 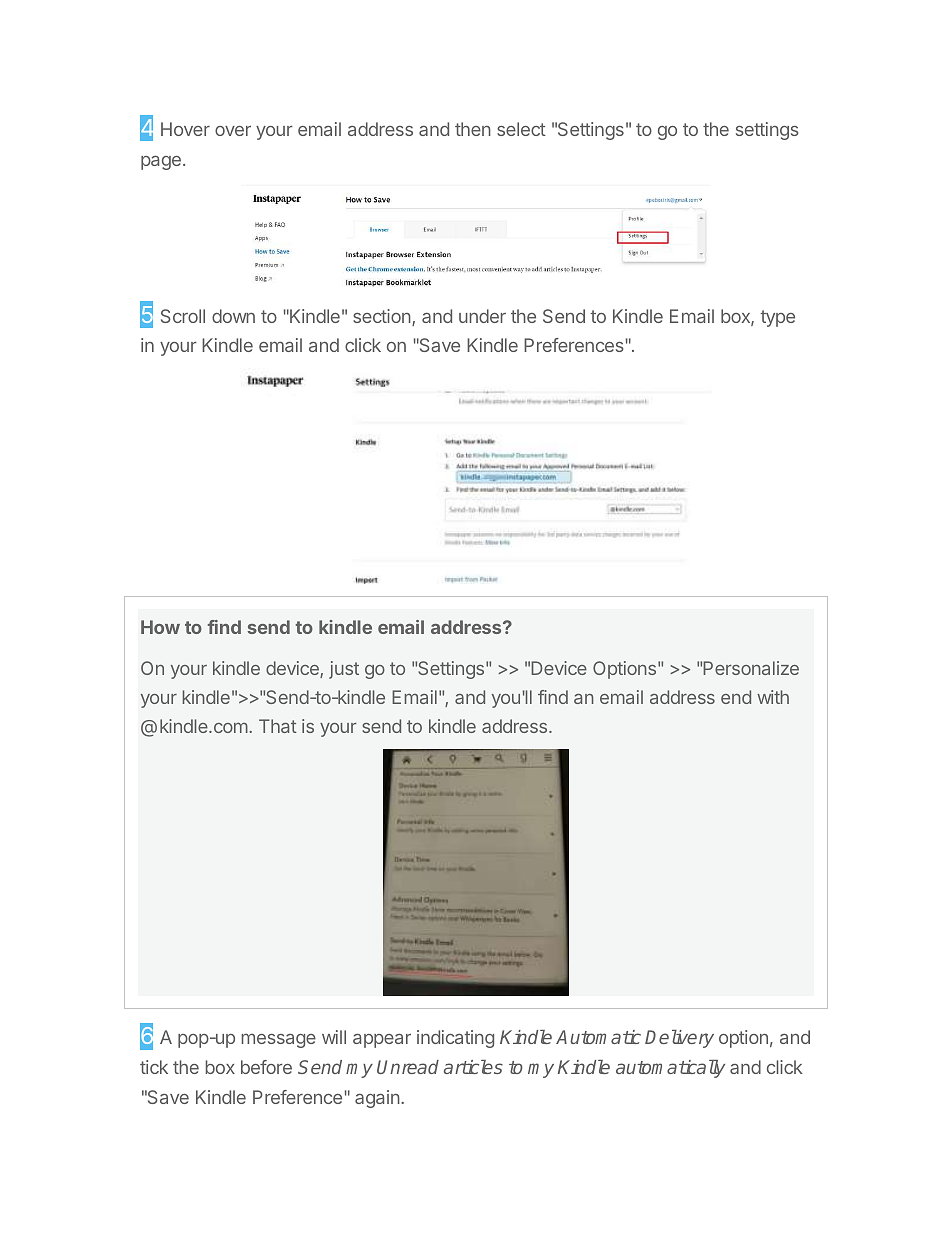 What do you see at coordinates (161, 163) in the image?
I see `page` at bounding box center [161, 163].
